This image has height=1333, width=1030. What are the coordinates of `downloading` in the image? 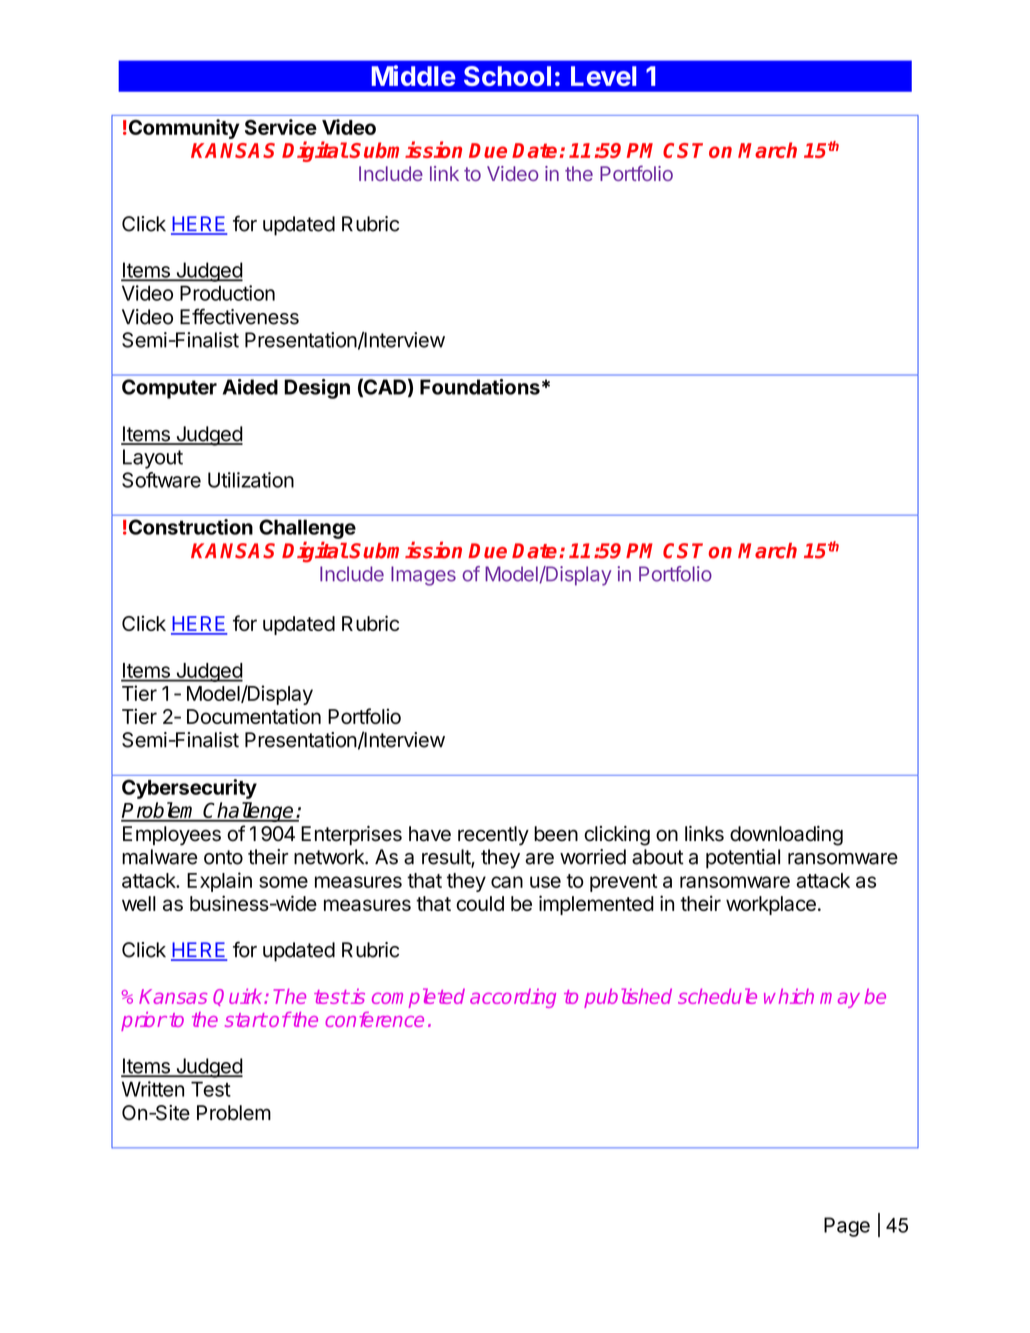 It's located at (786, 836).
